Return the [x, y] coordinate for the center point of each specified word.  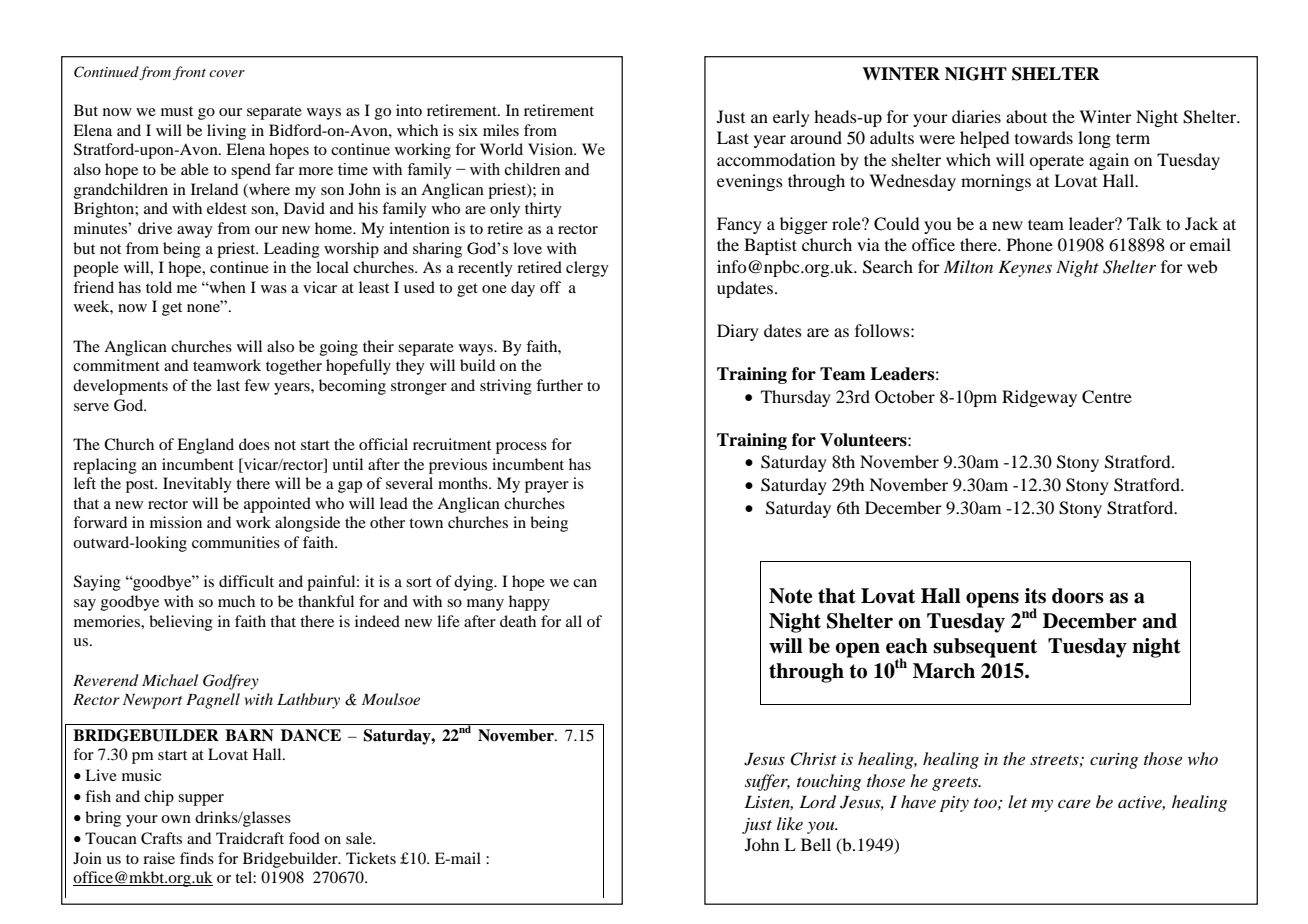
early [791, 118]
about [1026, 116]
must [177, 111]
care [1074, 804]
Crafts [161, 838]
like [790, 823]
